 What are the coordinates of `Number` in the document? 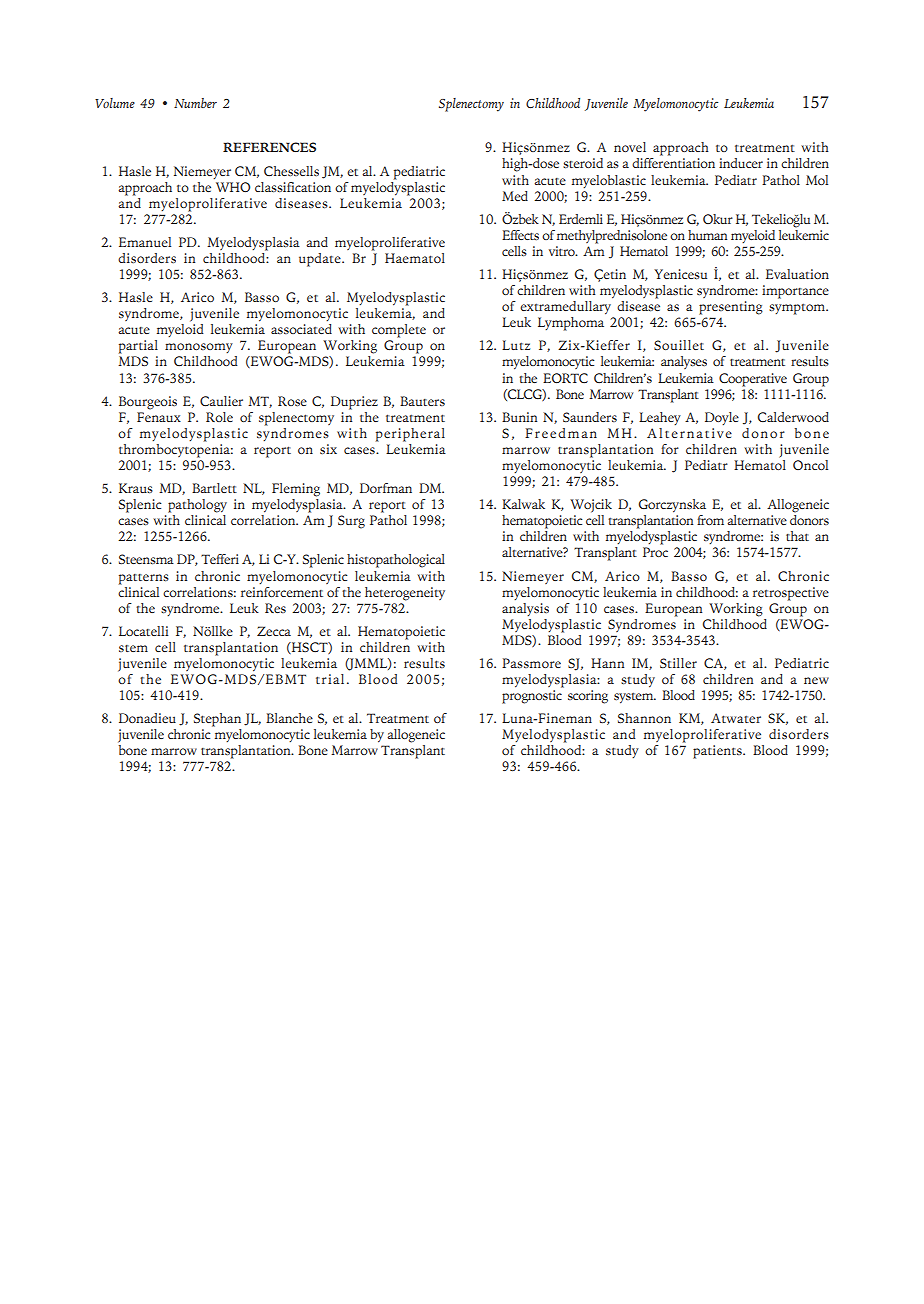 It's located at (195, 103).
